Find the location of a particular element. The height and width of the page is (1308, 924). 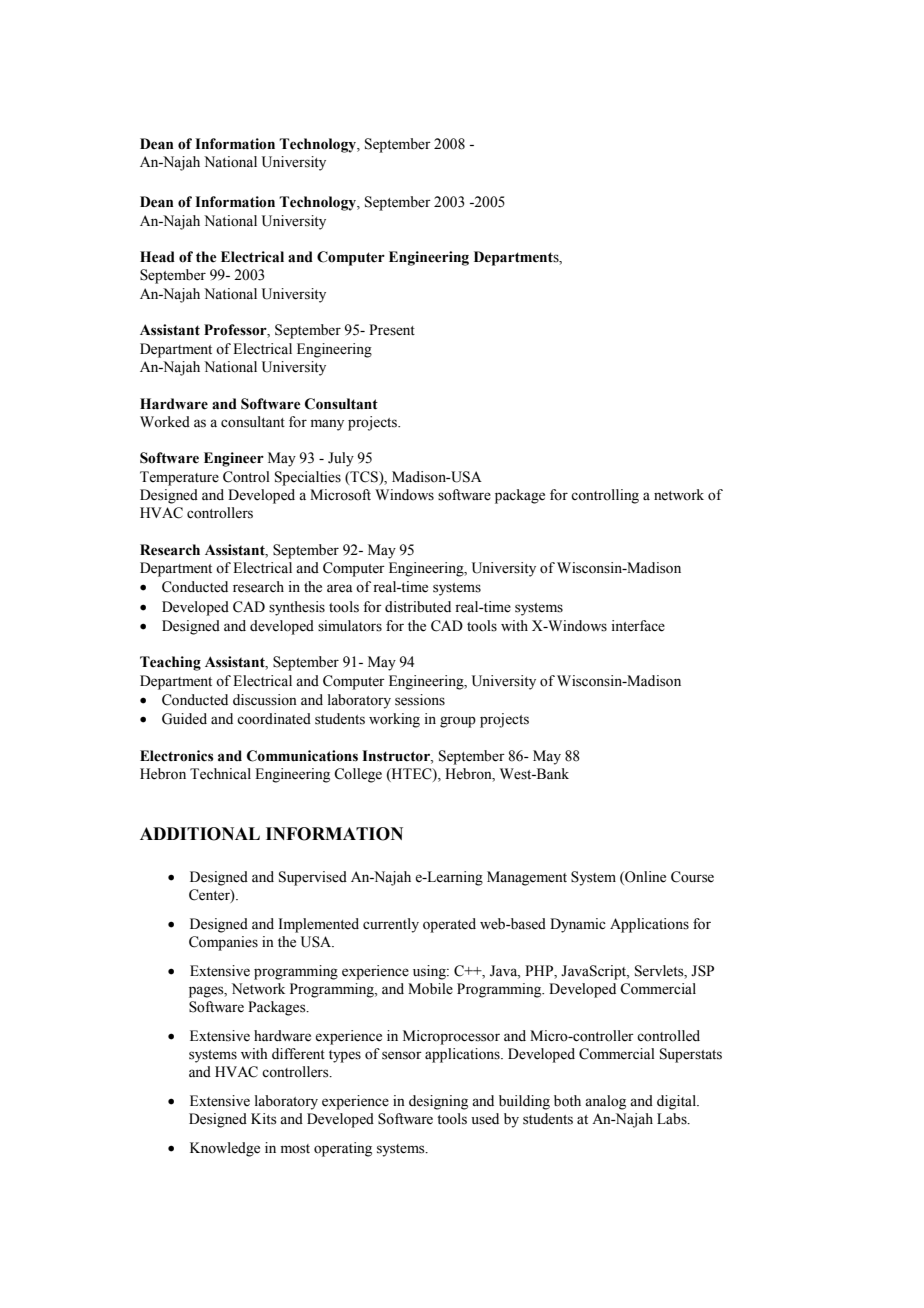

Knowledge is located at coordinates (225, 1149).
